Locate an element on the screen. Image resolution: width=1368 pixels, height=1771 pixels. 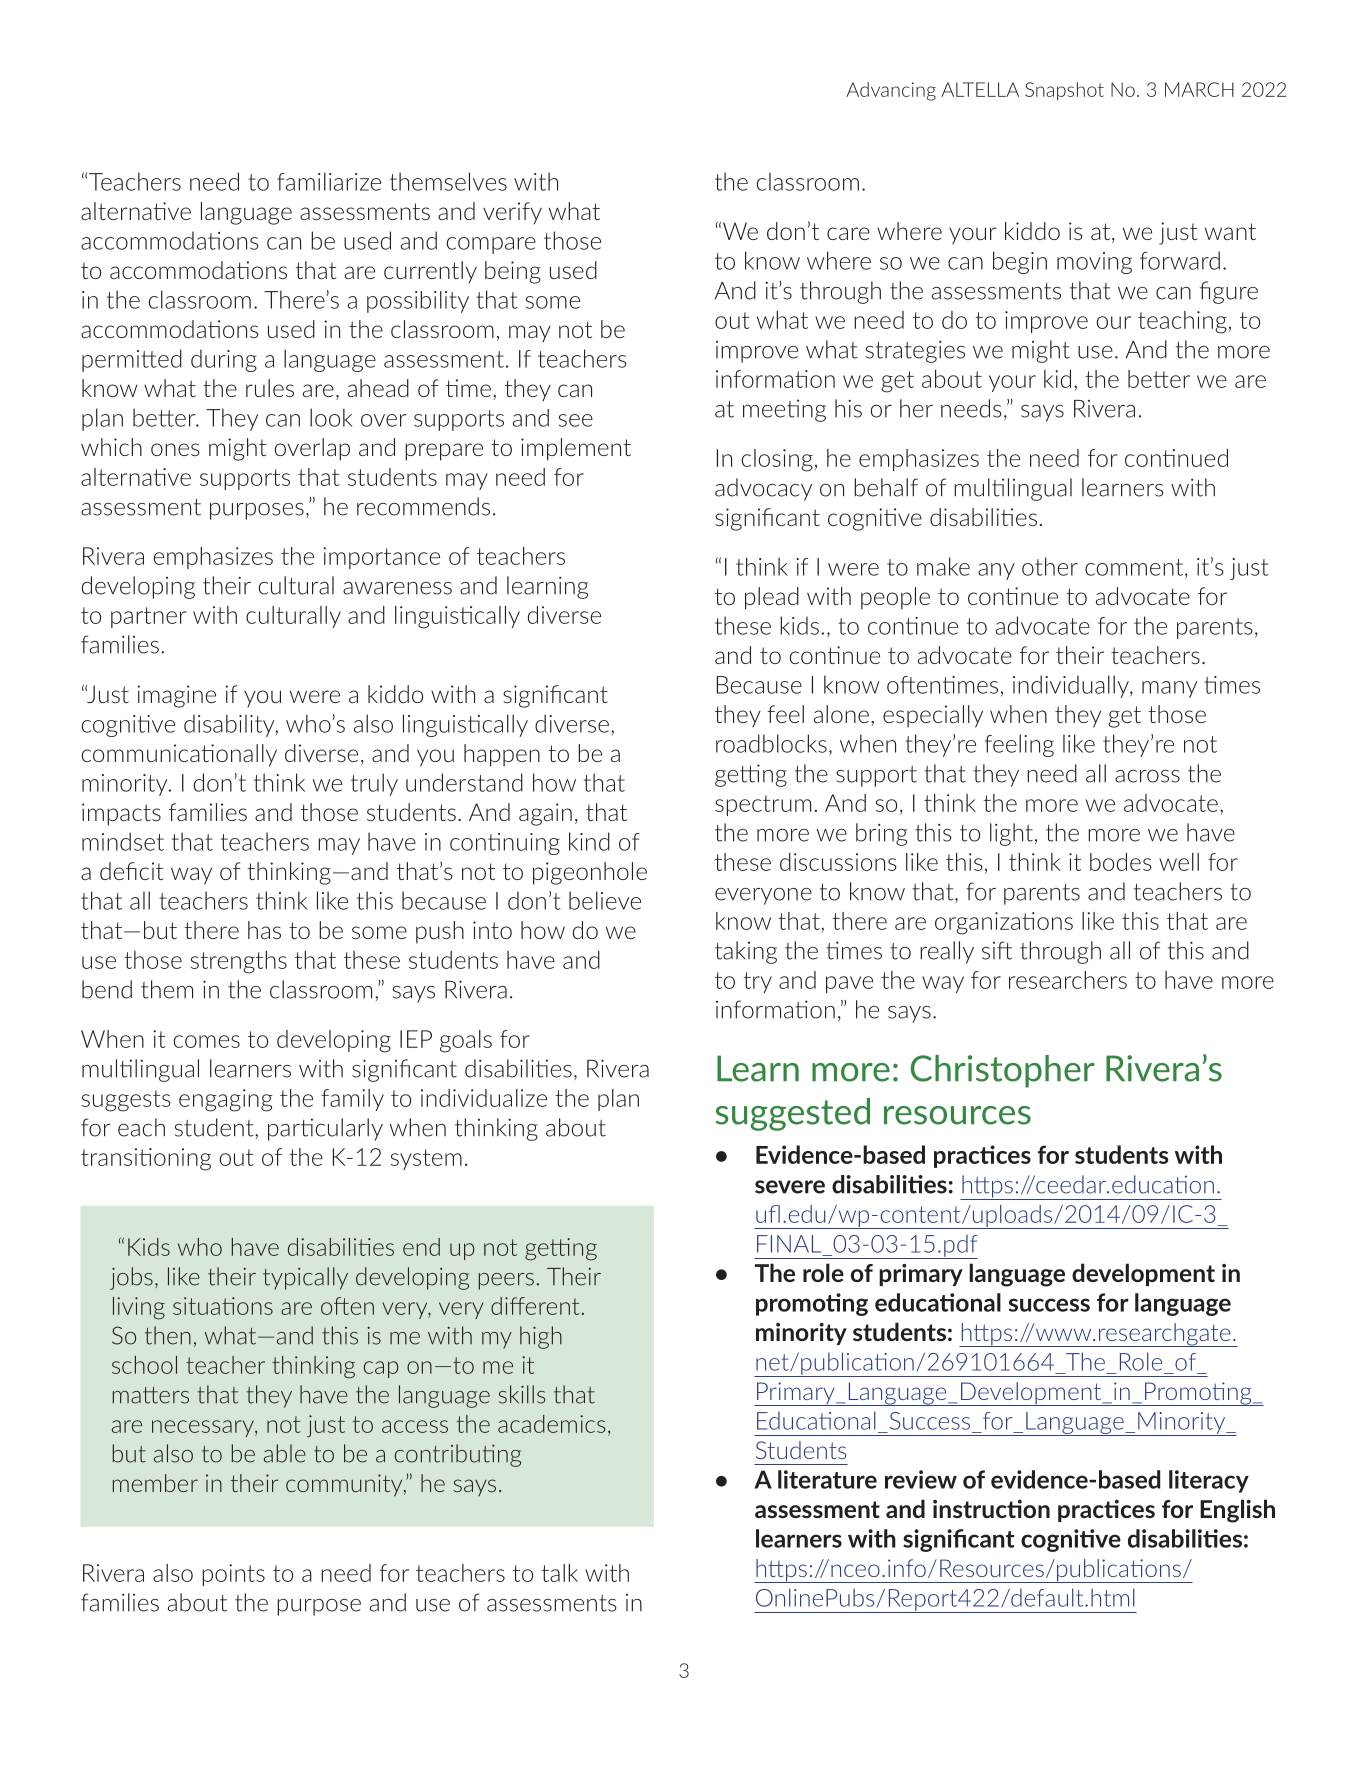
familiarize is located at coordinates (329, 181).
